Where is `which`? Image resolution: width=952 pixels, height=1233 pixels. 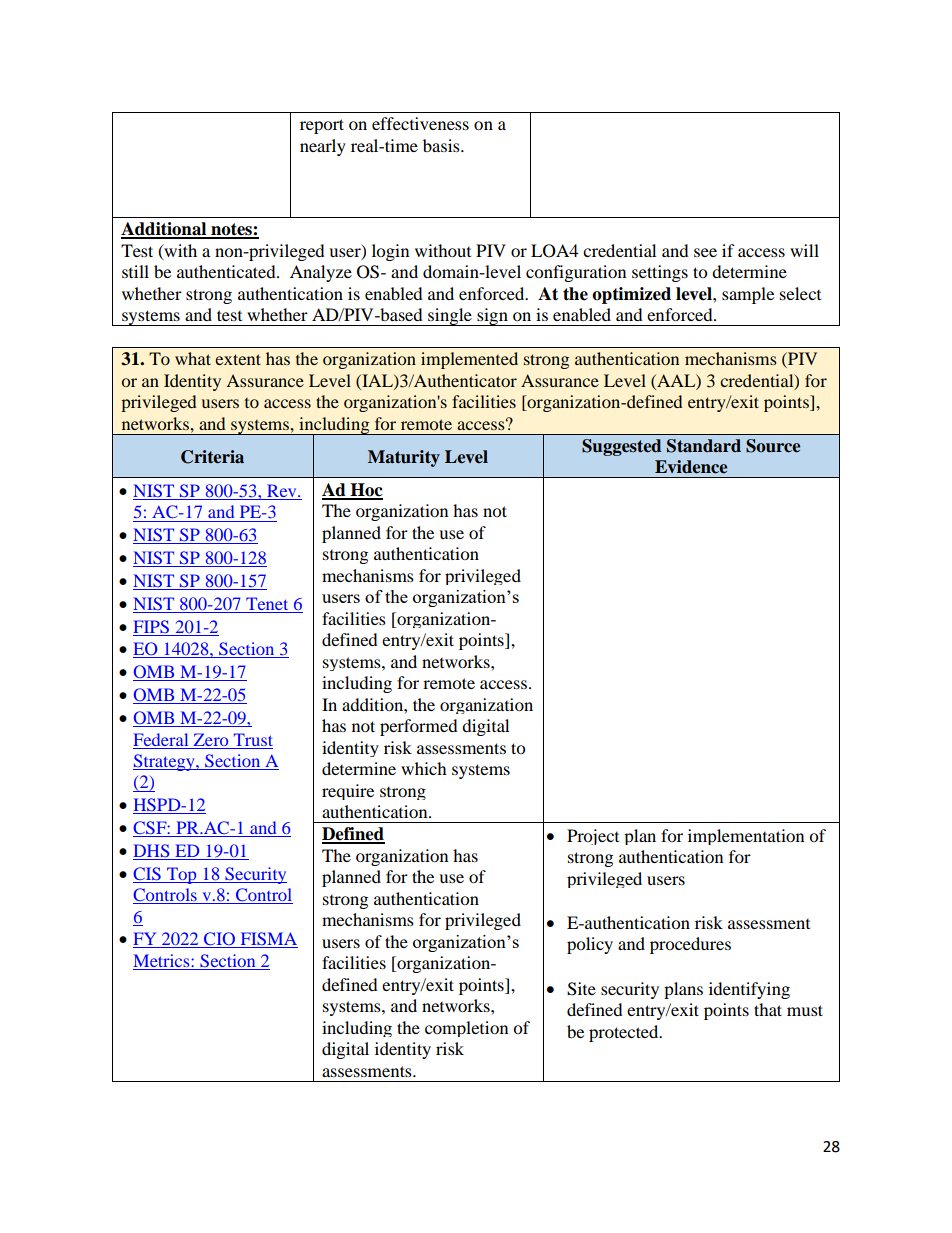
which is located at coordinates (424, 768).
